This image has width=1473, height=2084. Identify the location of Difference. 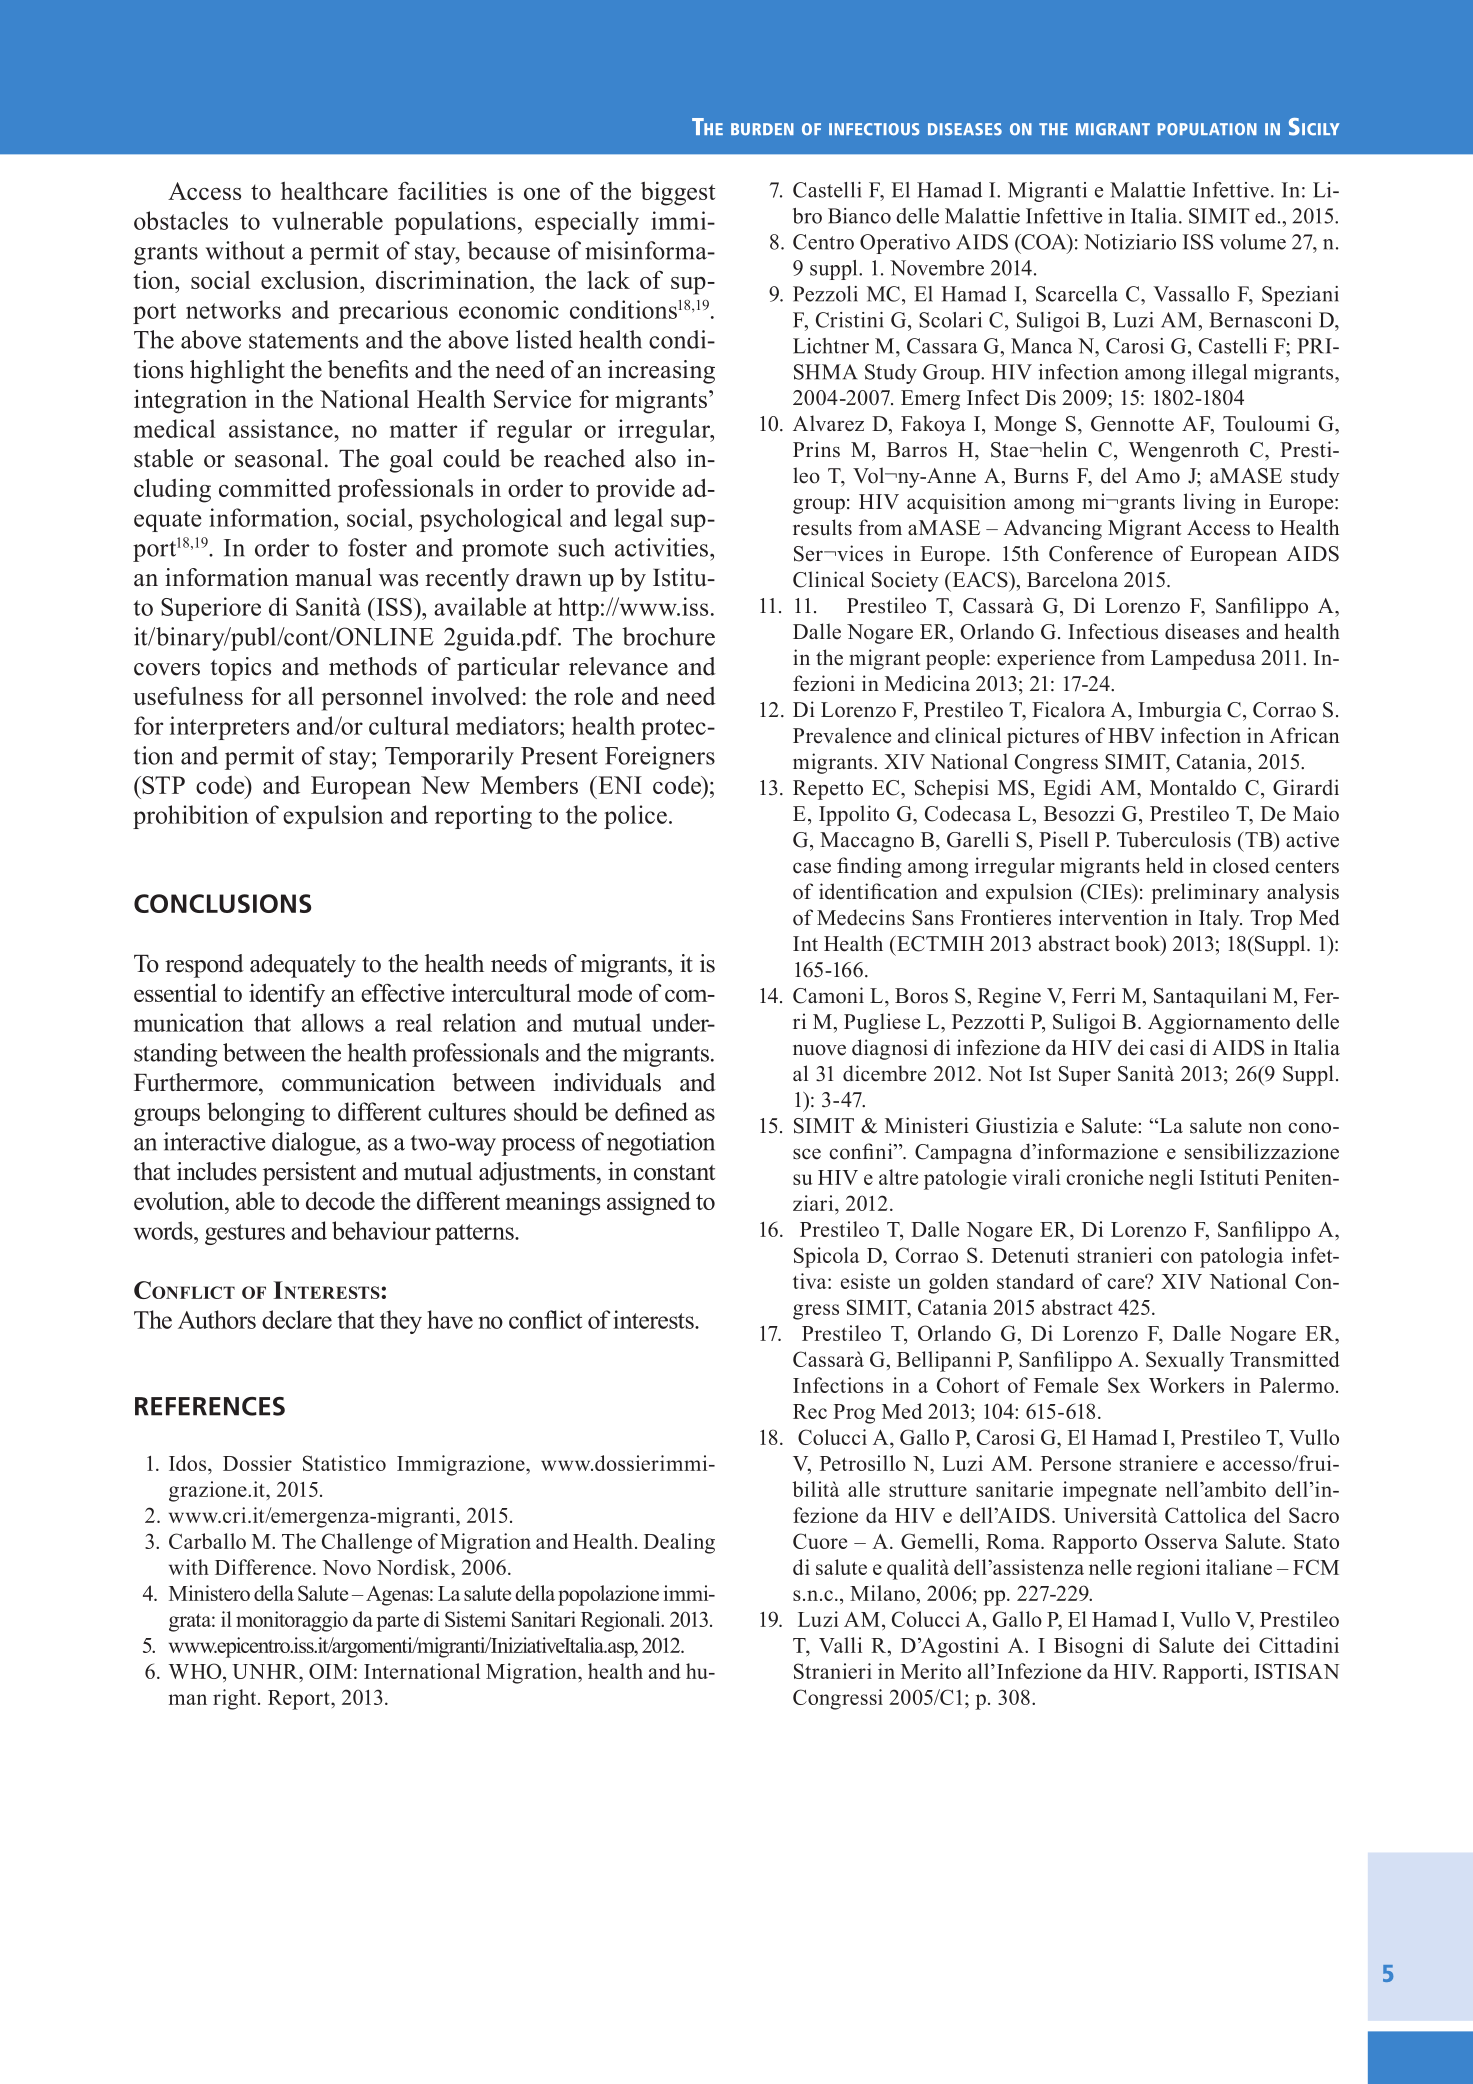
(264, 1567).
